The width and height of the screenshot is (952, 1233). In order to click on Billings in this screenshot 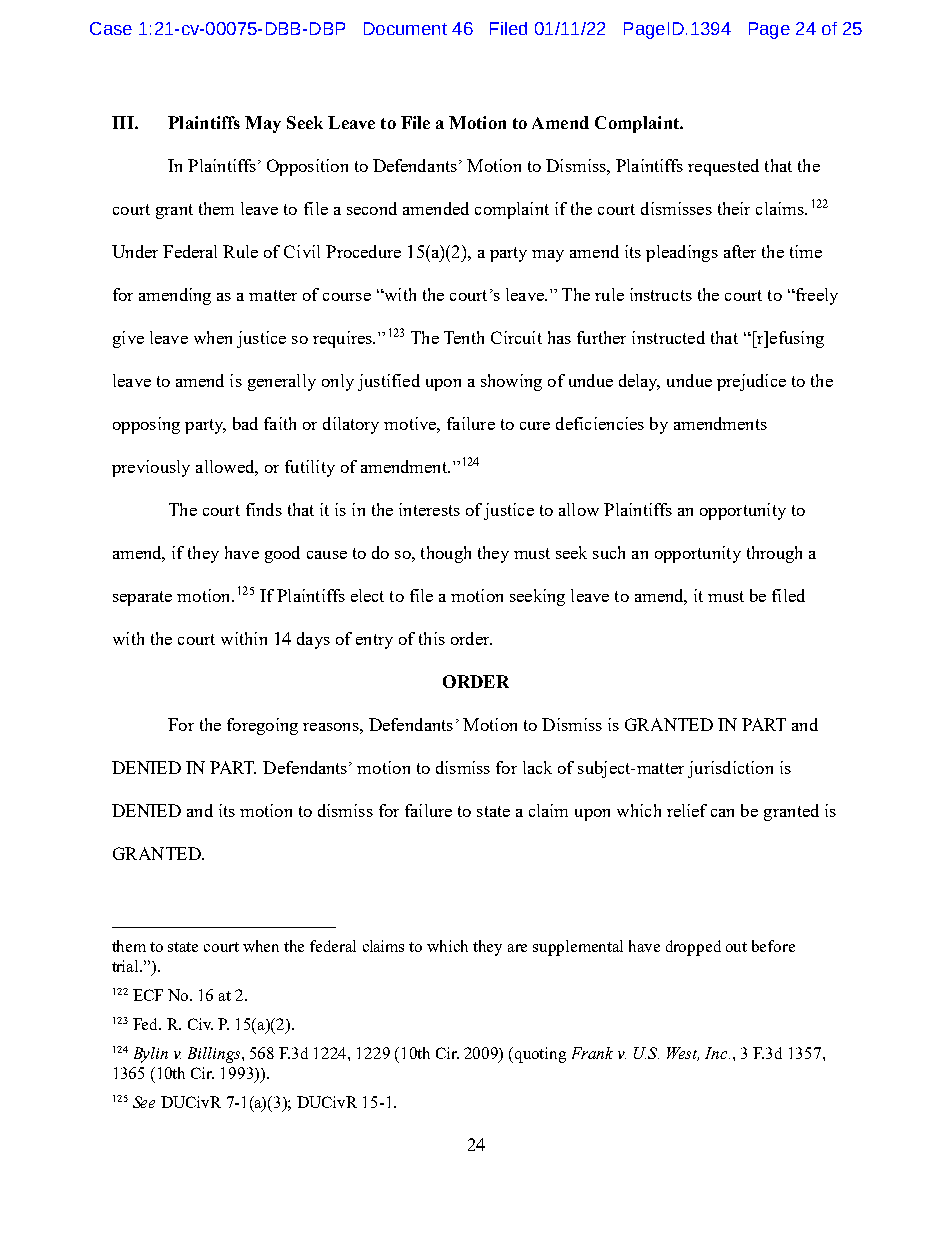, I will do `click(215, 1055)`.
